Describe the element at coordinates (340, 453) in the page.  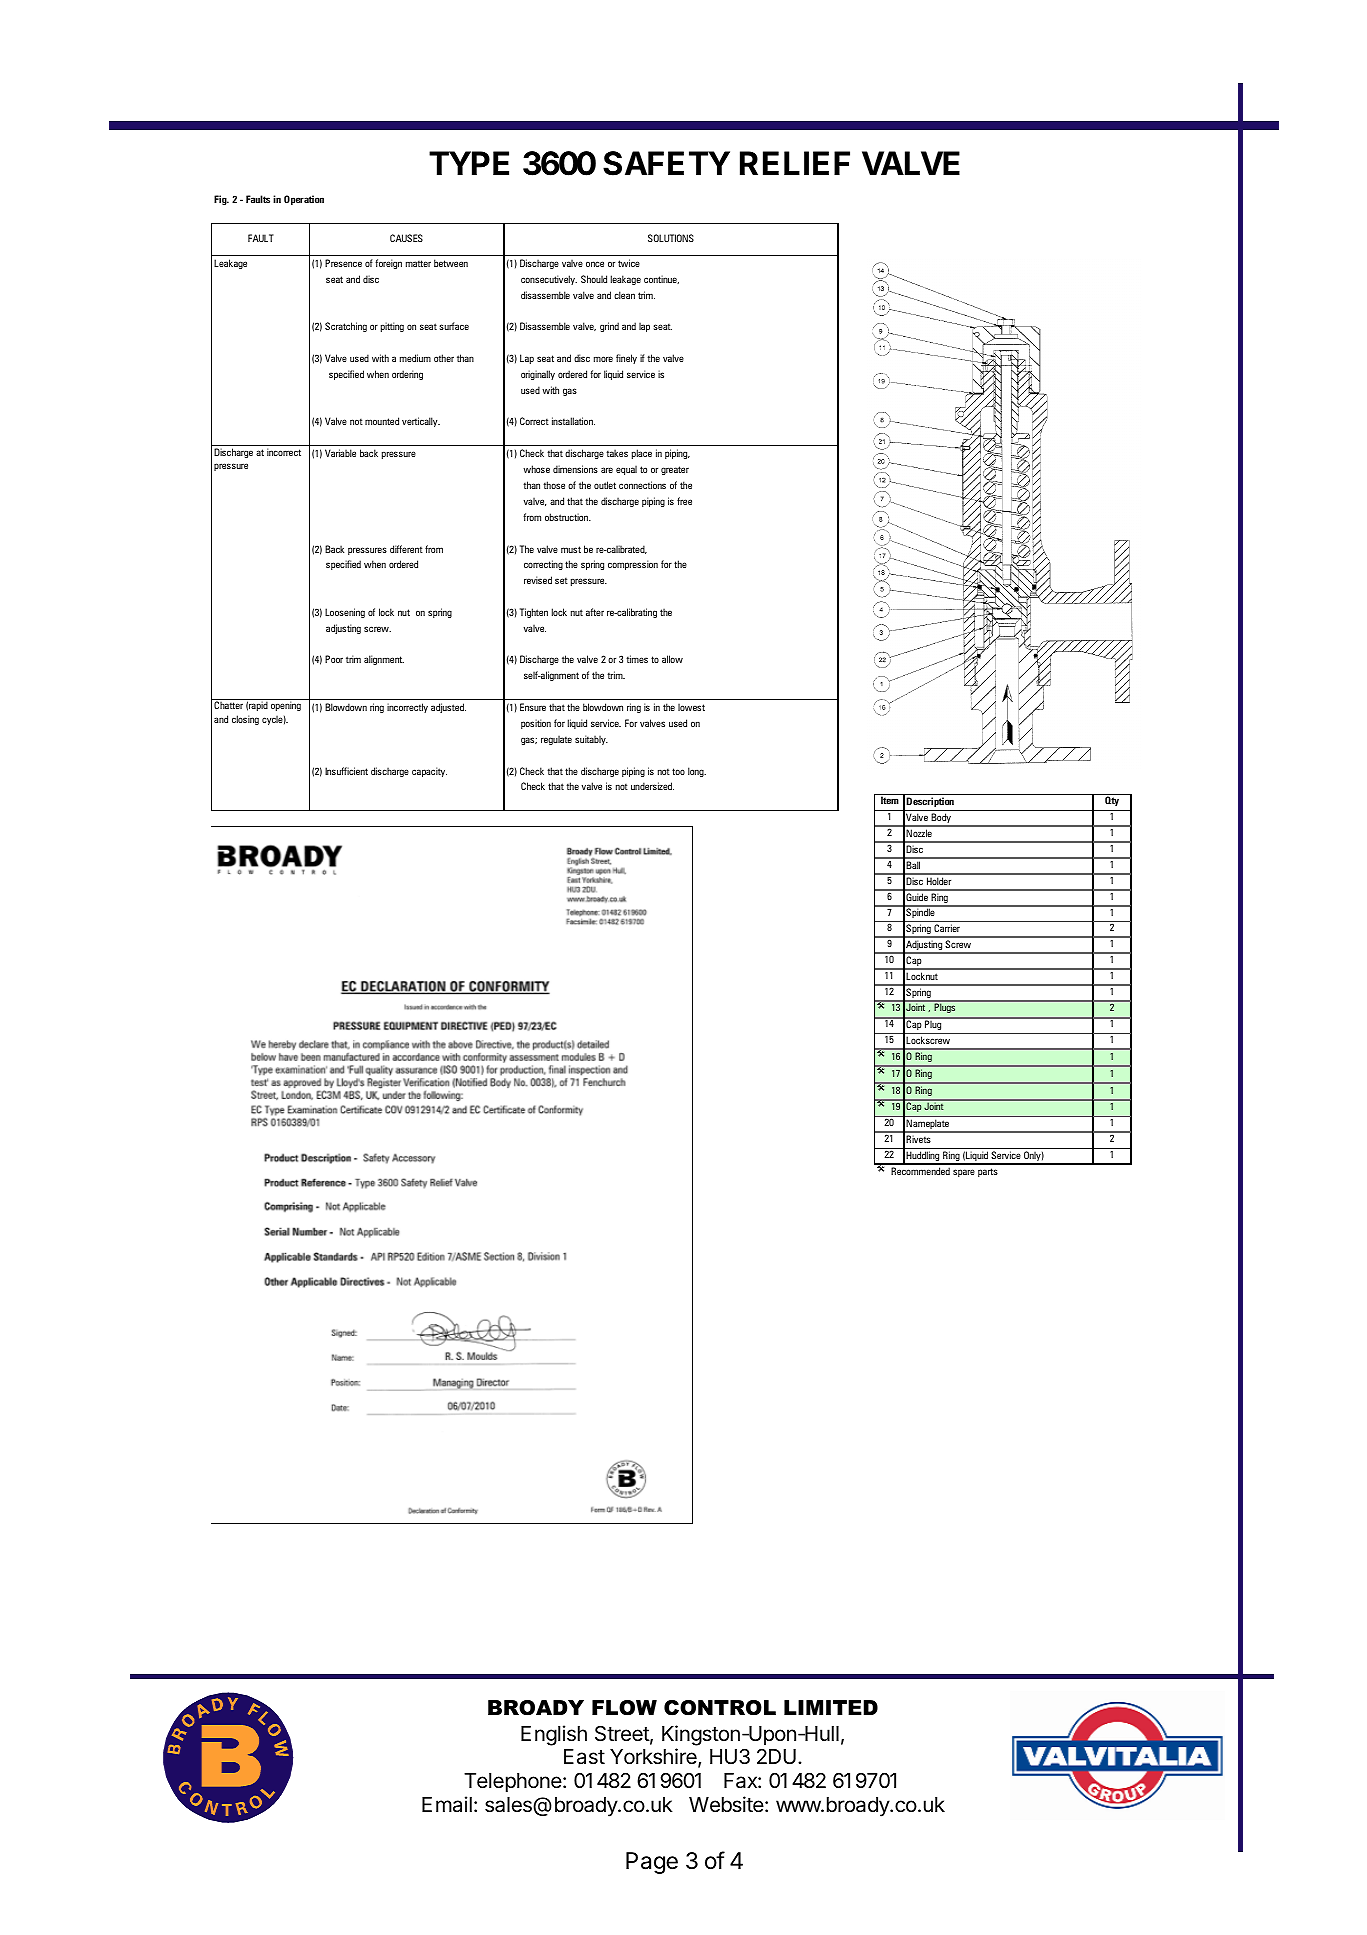
I see `Variable` at that location.
